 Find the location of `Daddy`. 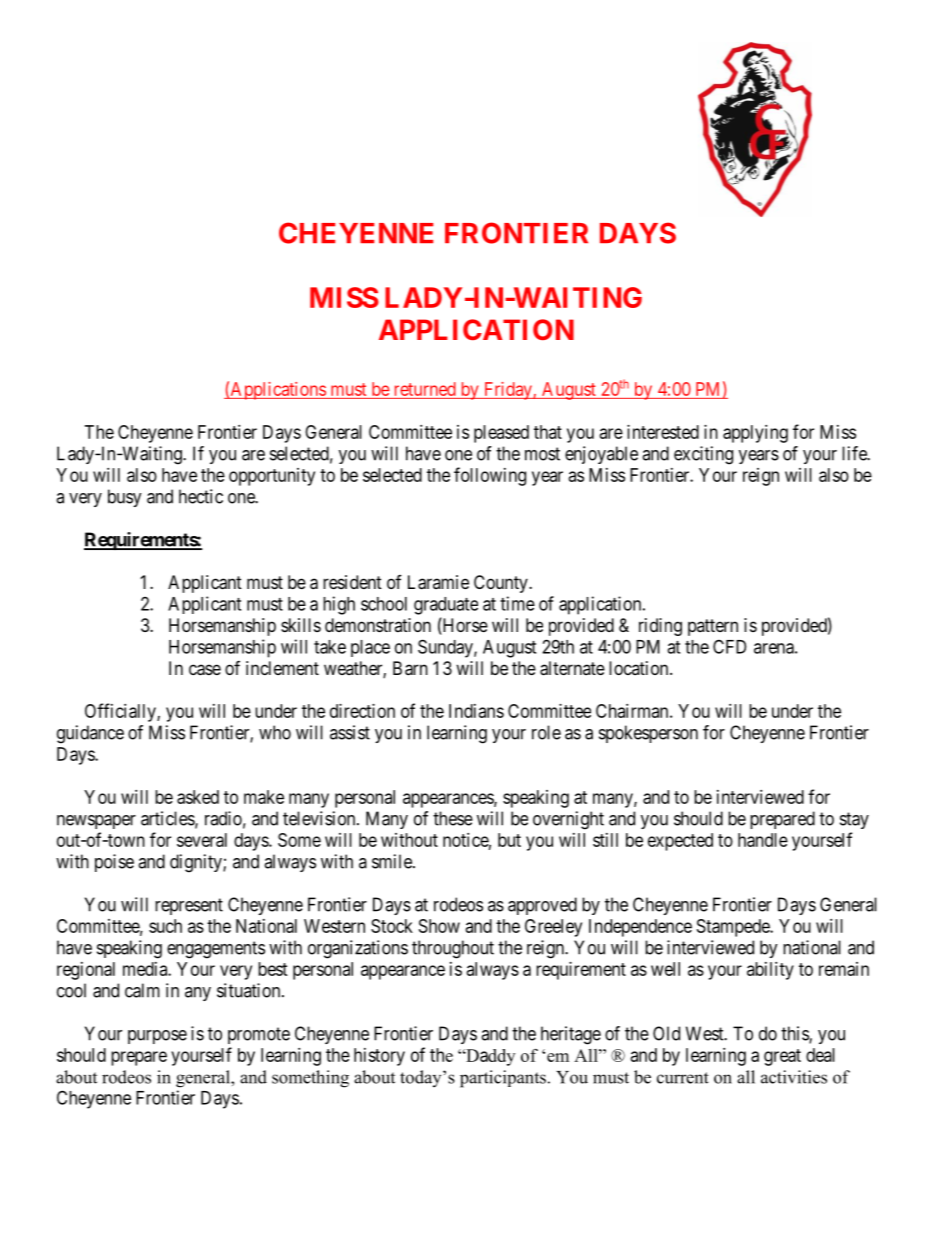

Daddy is located at coordinates (489, 1057).
